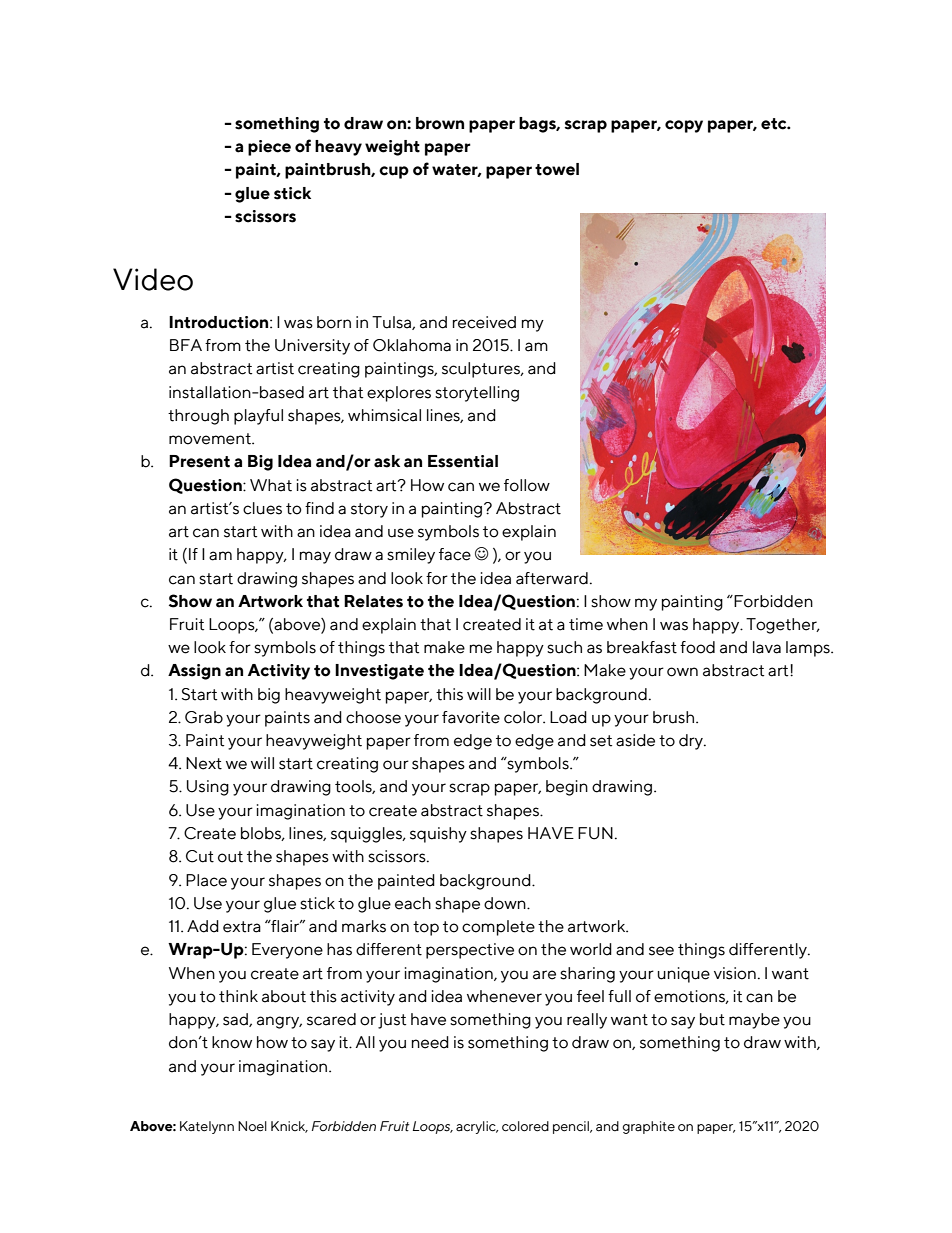 Image resolution: width=952 pixels, height=1233 pixels. What do you see at coordinates (697, 647) in the image?
I see `food` at bounding box center [697, 647].
